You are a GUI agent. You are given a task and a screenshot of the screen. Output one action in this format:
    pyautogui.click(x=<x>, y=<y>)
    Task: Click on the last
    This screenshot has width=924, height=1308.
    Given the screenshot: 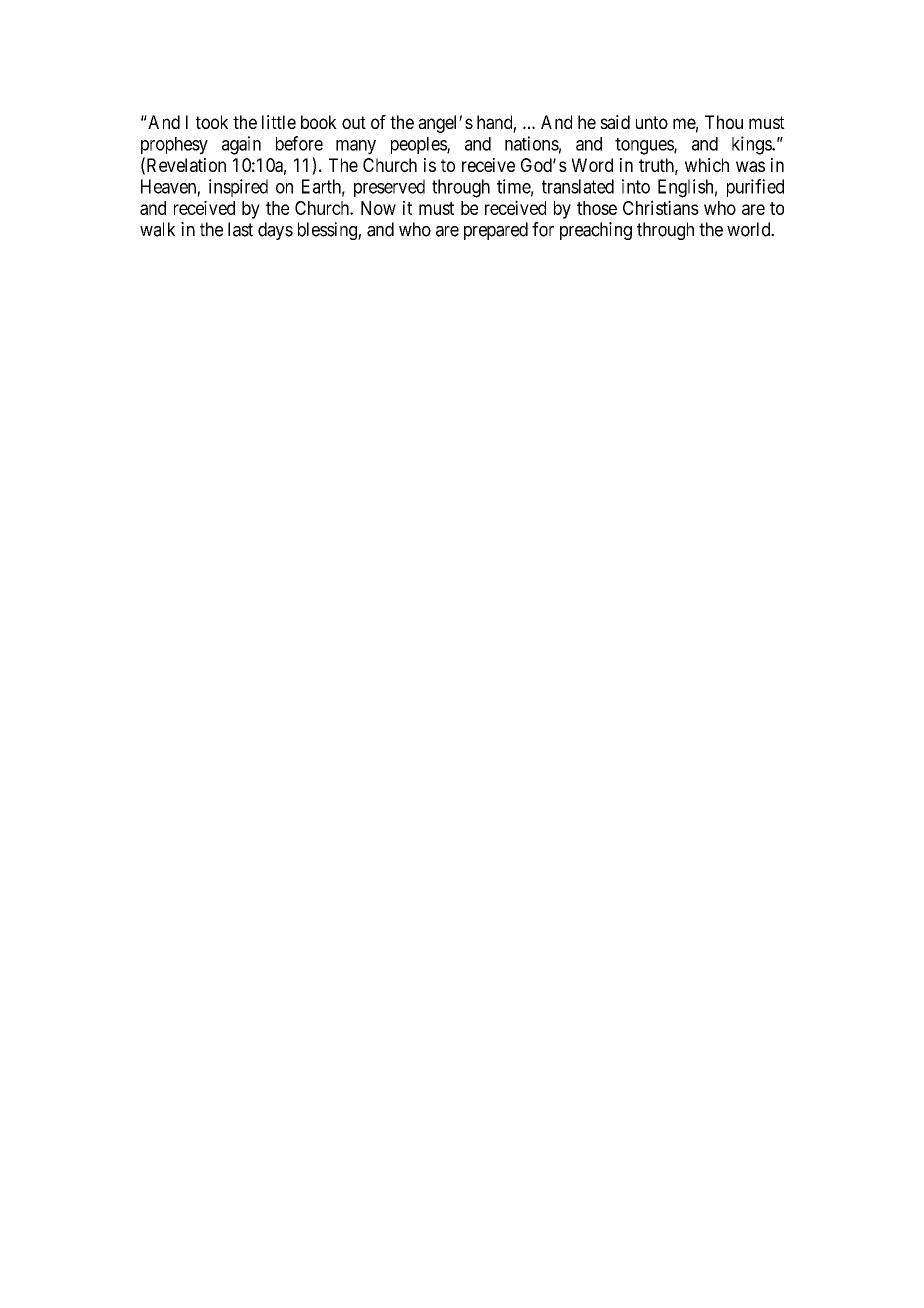 What is the action you would take?
    pyautogui.click(x=240, y=229)
